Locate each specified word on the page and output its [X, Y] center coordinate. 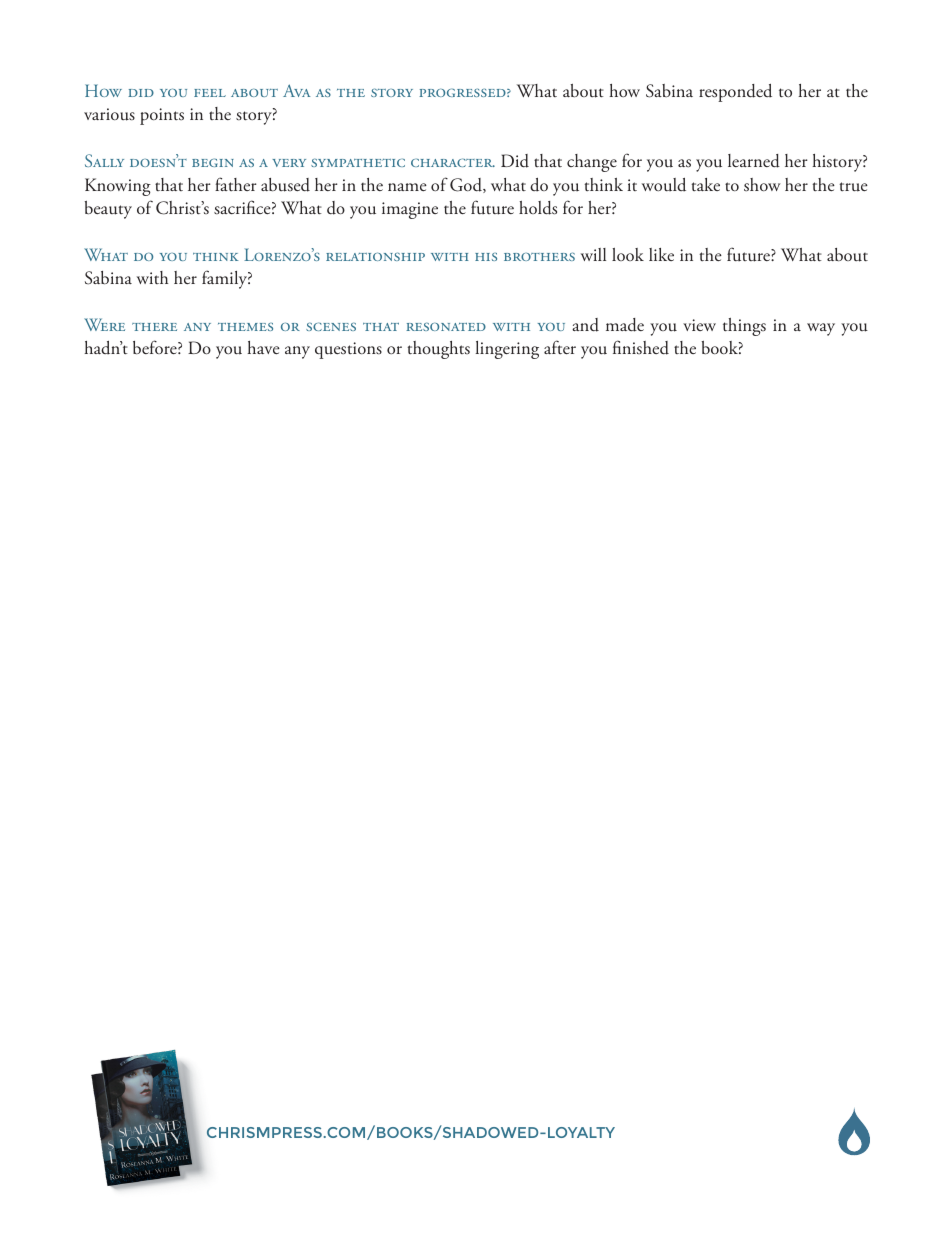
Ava [296, 90]
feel [210, 93]
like [661, 254]
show [762, 185]
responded [735, 93]
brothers [539, 256]
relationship [375, 256]
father [236, 184]
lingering [507, 350]
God [467, 185]
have [263, 347]
